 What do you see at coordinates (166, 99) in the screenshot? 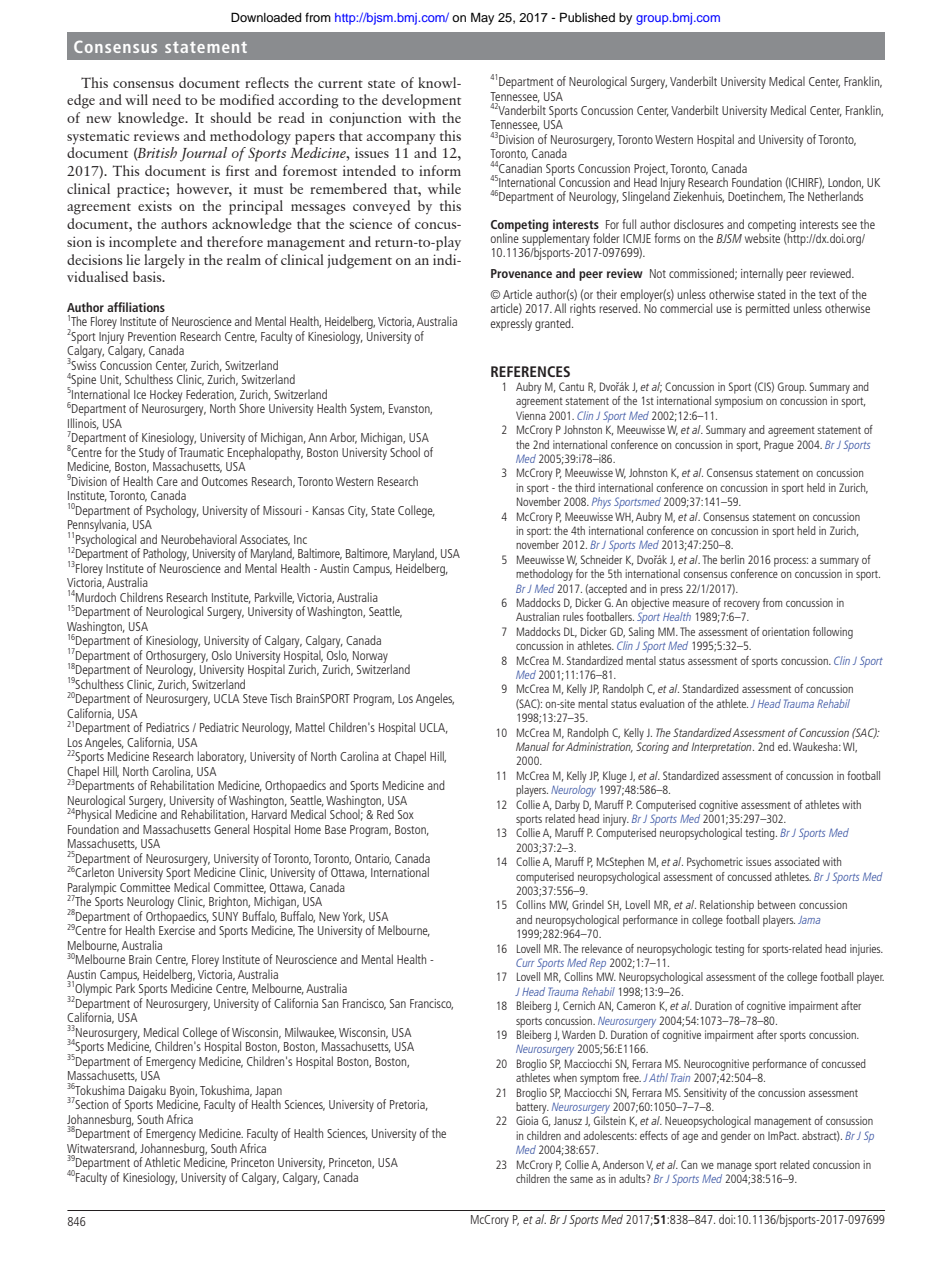
I see `need` at bounding box center [166, 99].
